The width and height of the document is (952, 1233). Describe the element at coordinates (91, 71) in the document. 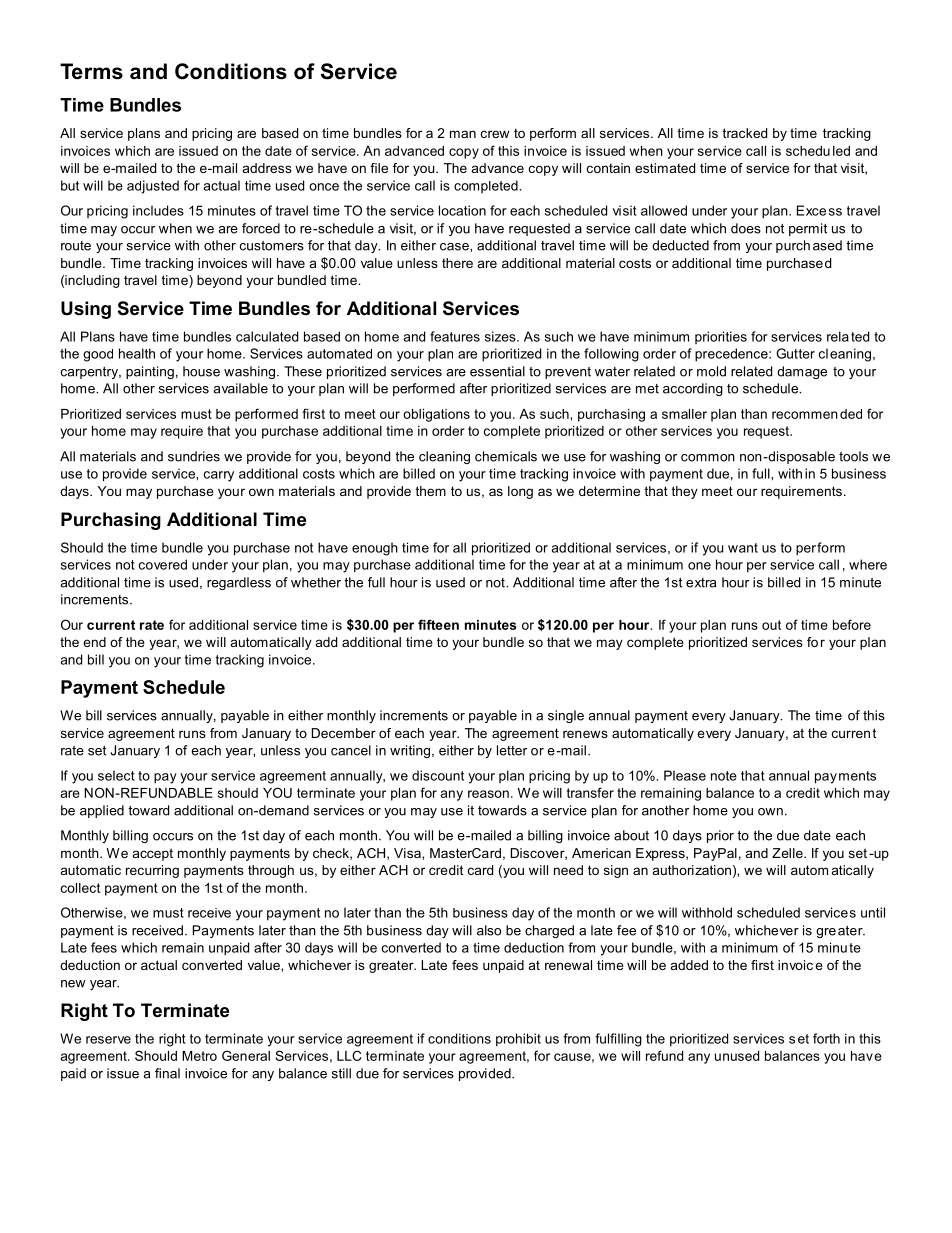

I see `Terms` at that location.
